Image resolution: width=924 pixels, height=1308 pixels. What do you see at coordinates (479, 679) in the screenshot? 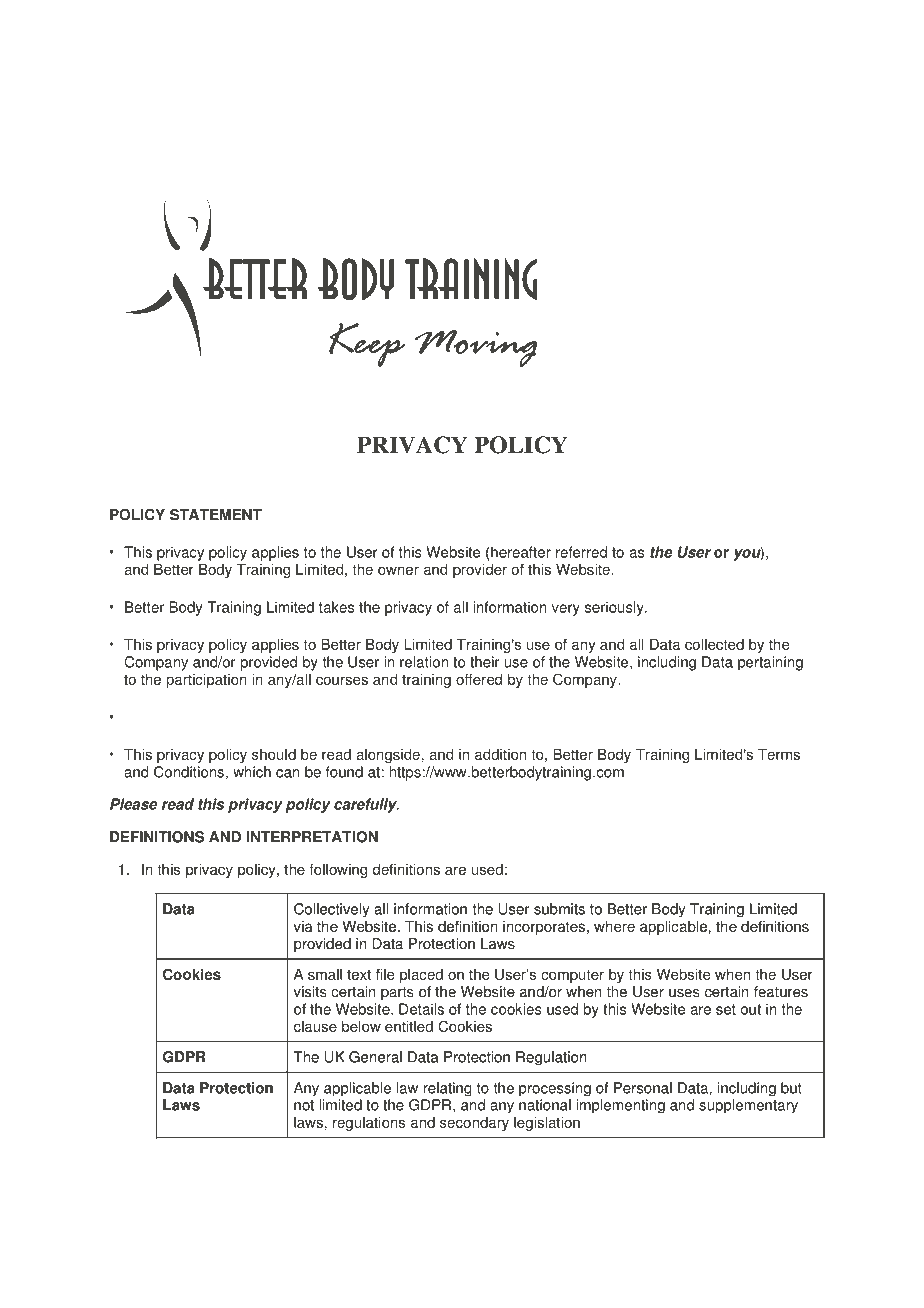
I see `offered` at bounding box center [479, 679].
